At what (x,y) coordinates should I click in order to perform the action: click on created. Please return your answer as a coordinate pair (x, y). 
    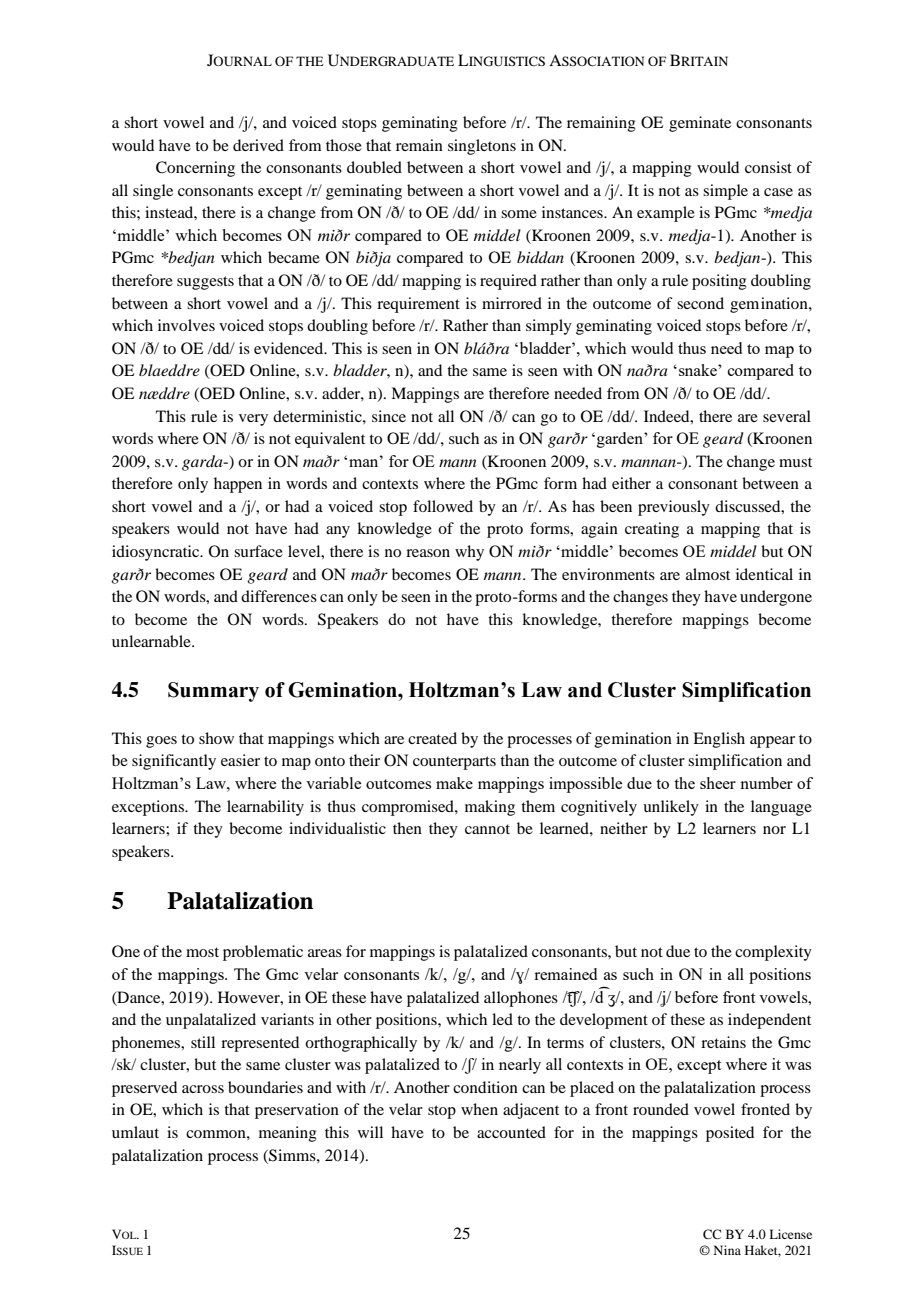
    Looking at the image, I should click on (432, 738).
